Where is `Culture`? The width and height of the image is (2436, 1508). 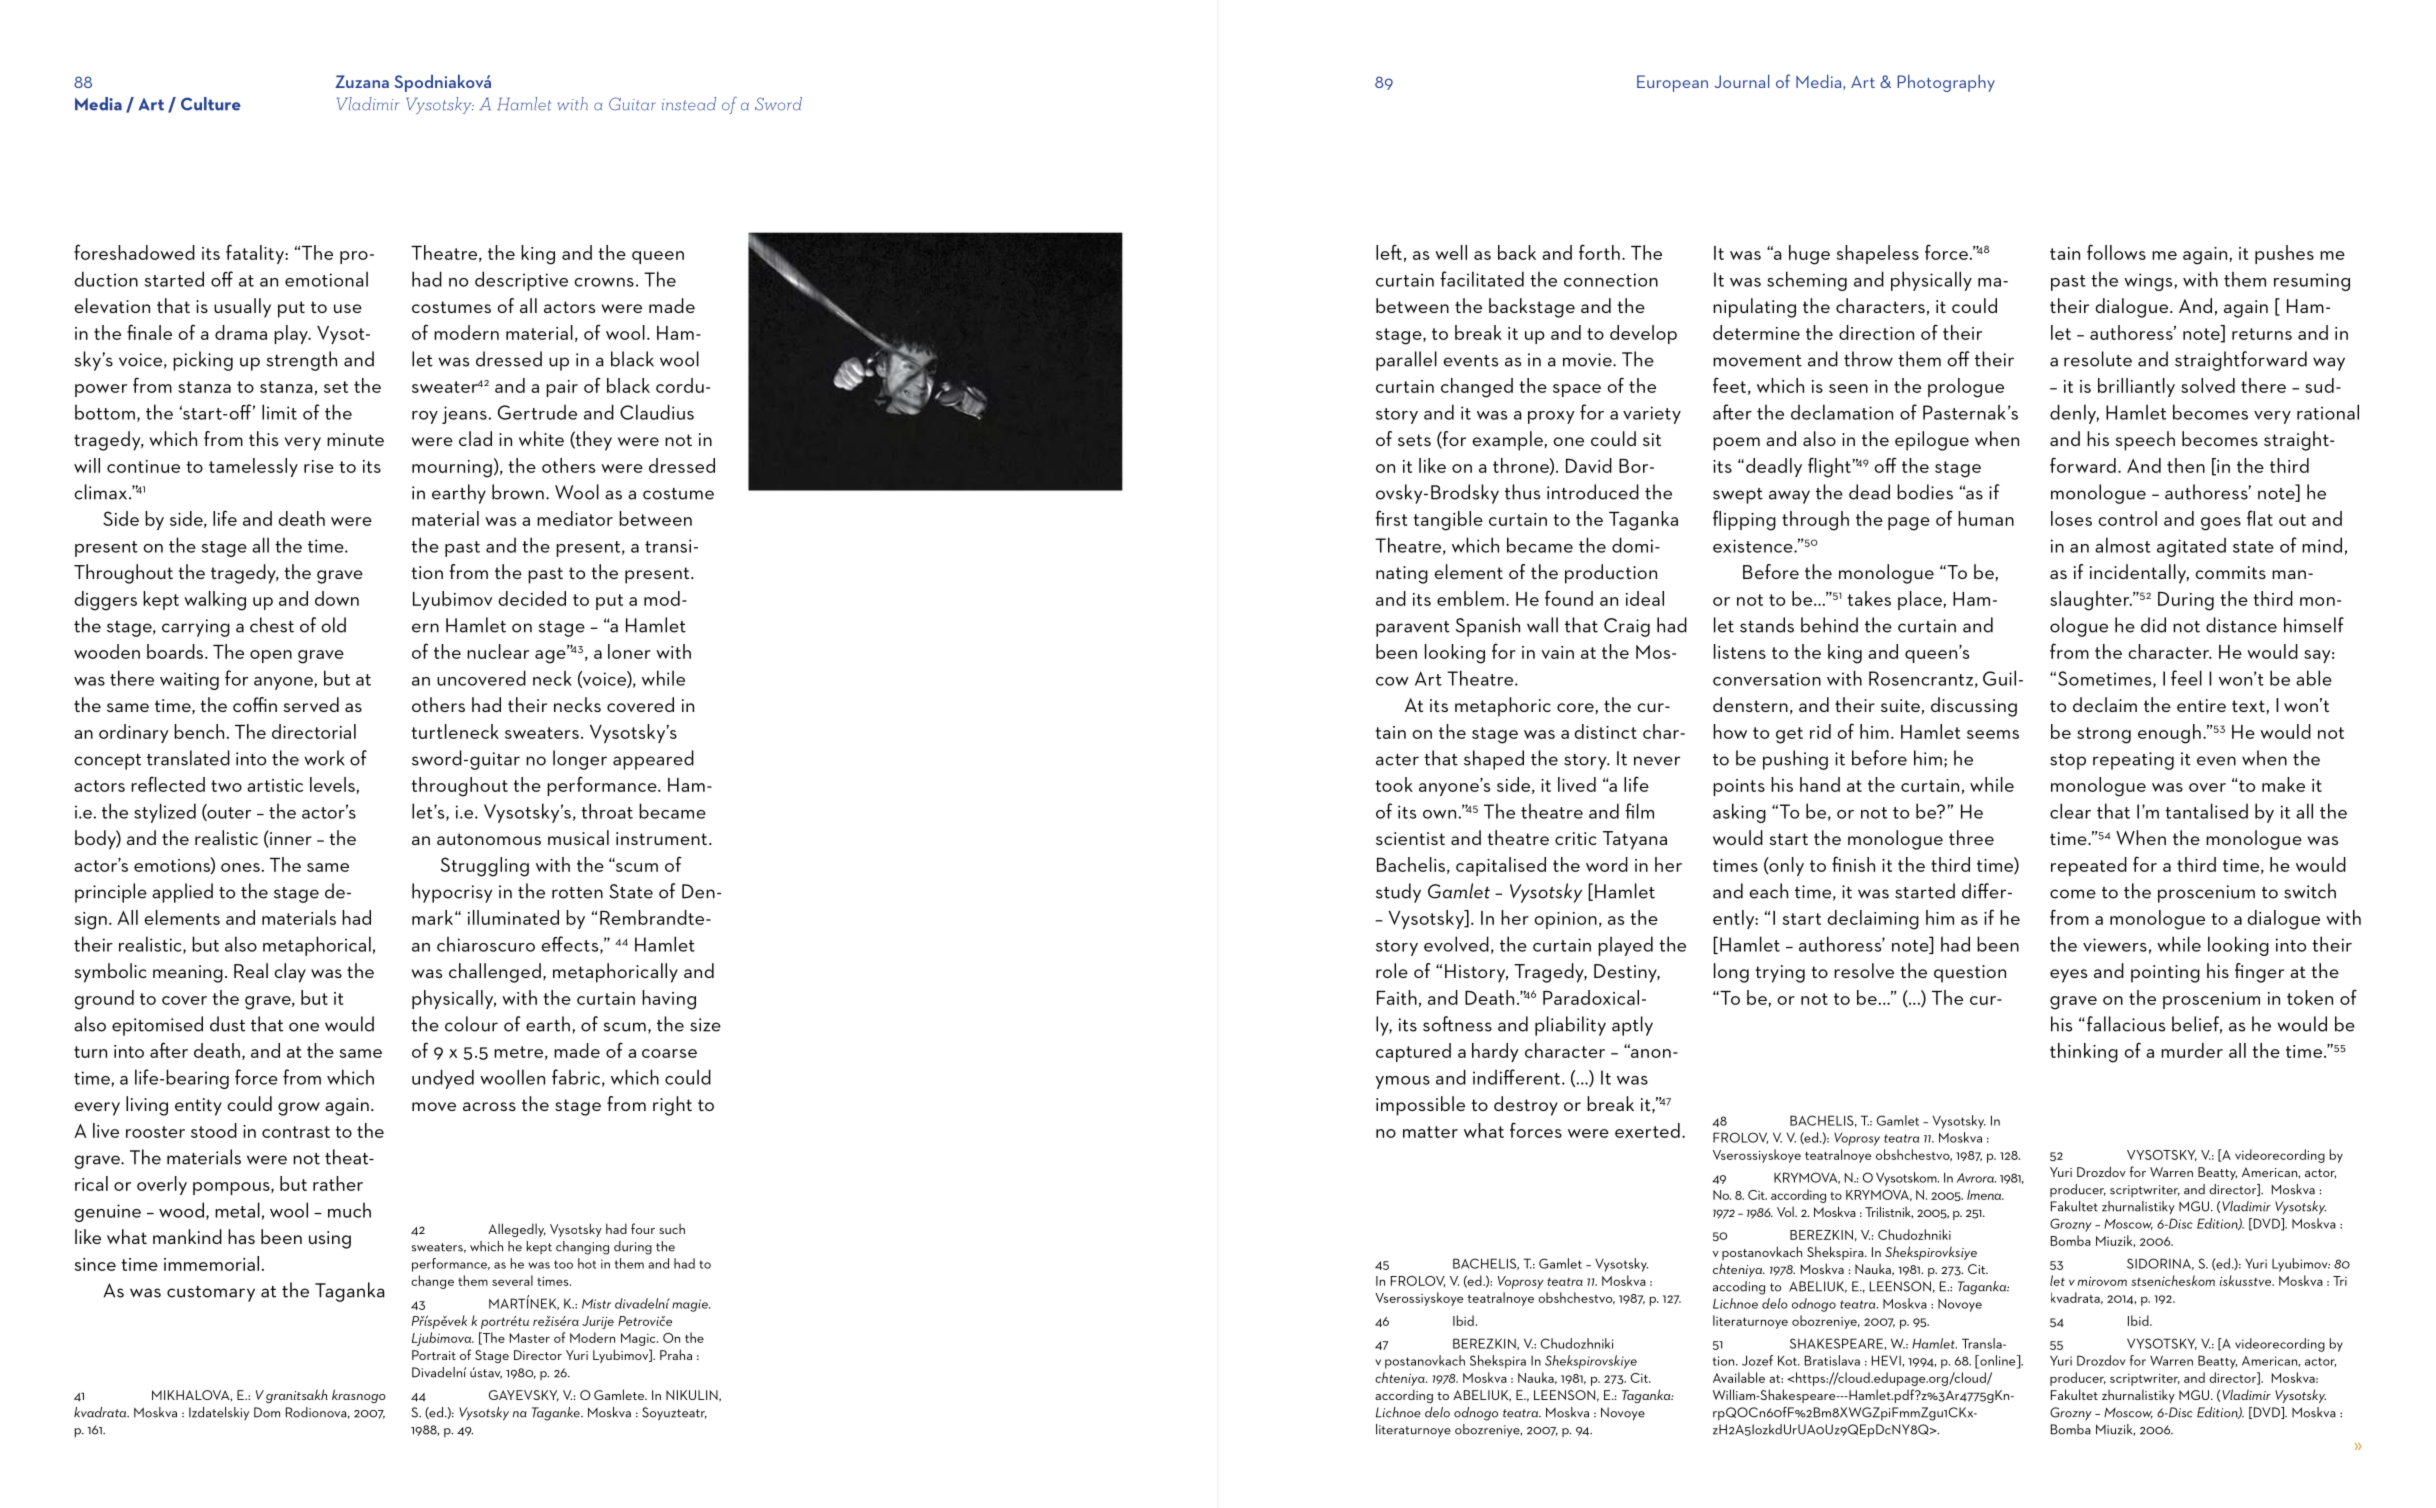
Culture is located at coordinates (211, 104).
